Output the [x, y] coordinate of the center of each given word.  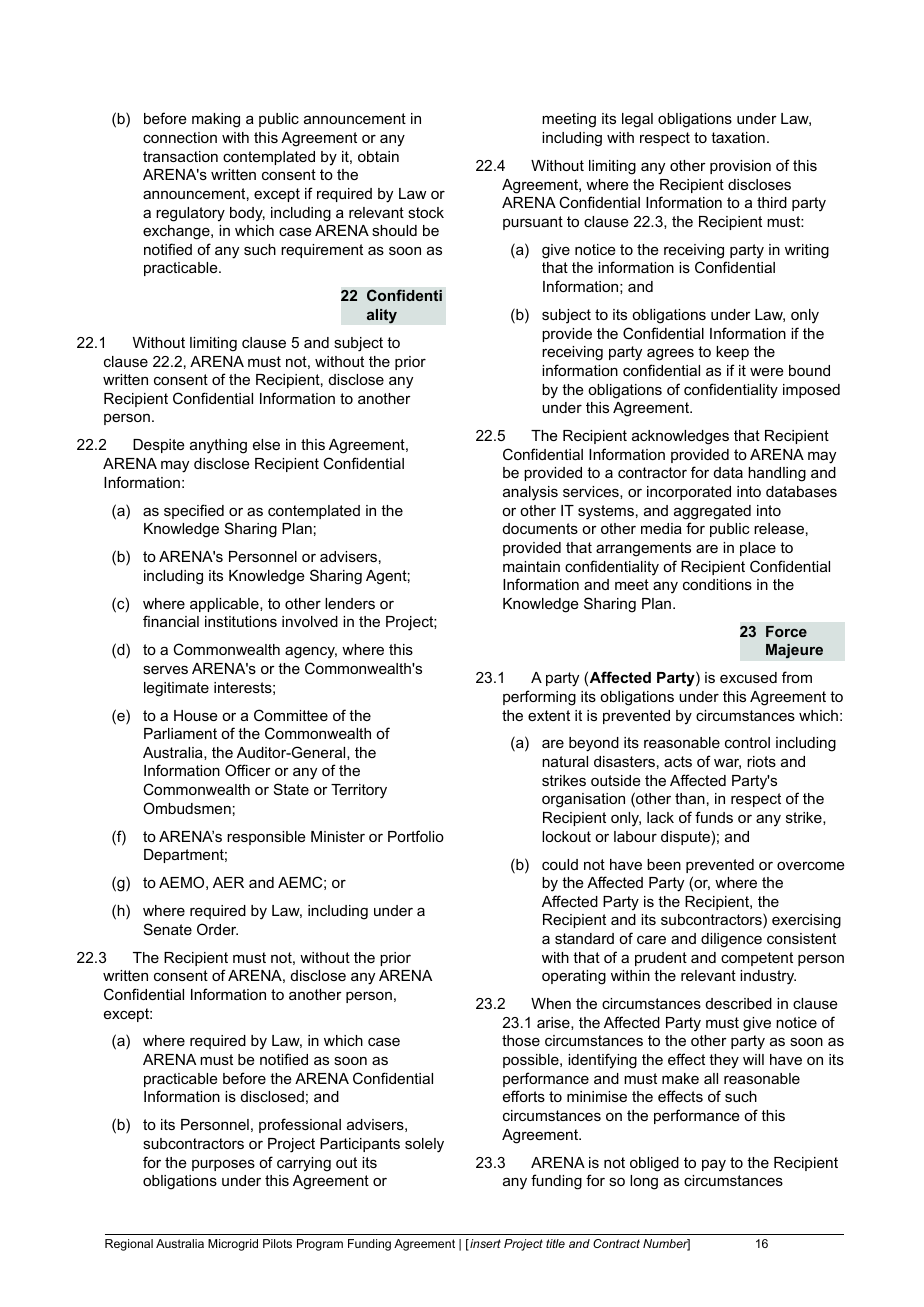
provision [740, 167]
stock [426, 212]
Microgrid [233, 1245]
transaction [180, 156]
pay [714, 1165]
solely [424, 1145]
